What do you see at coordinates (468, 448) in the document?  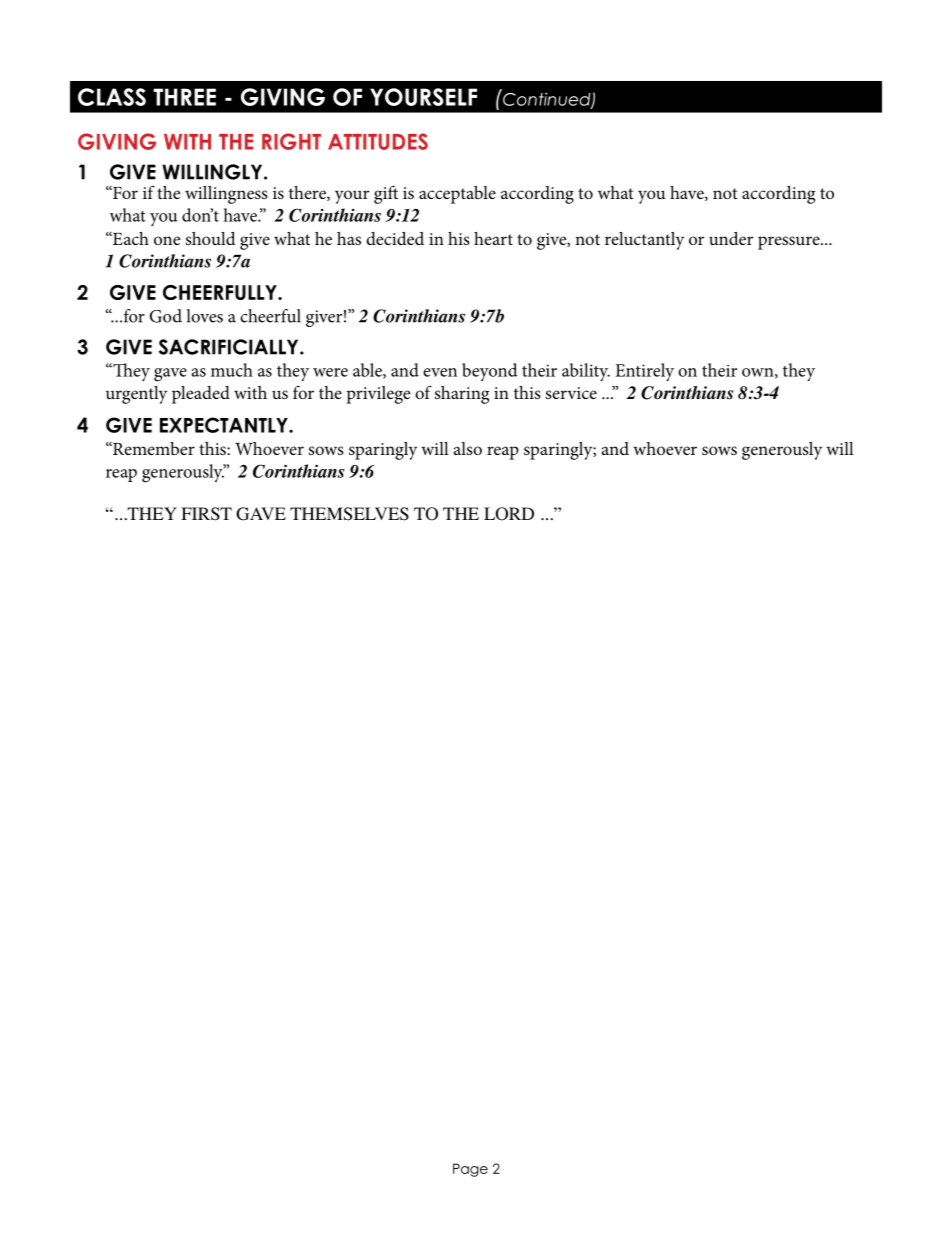 I see `also` at bounding box center [468, 448].
